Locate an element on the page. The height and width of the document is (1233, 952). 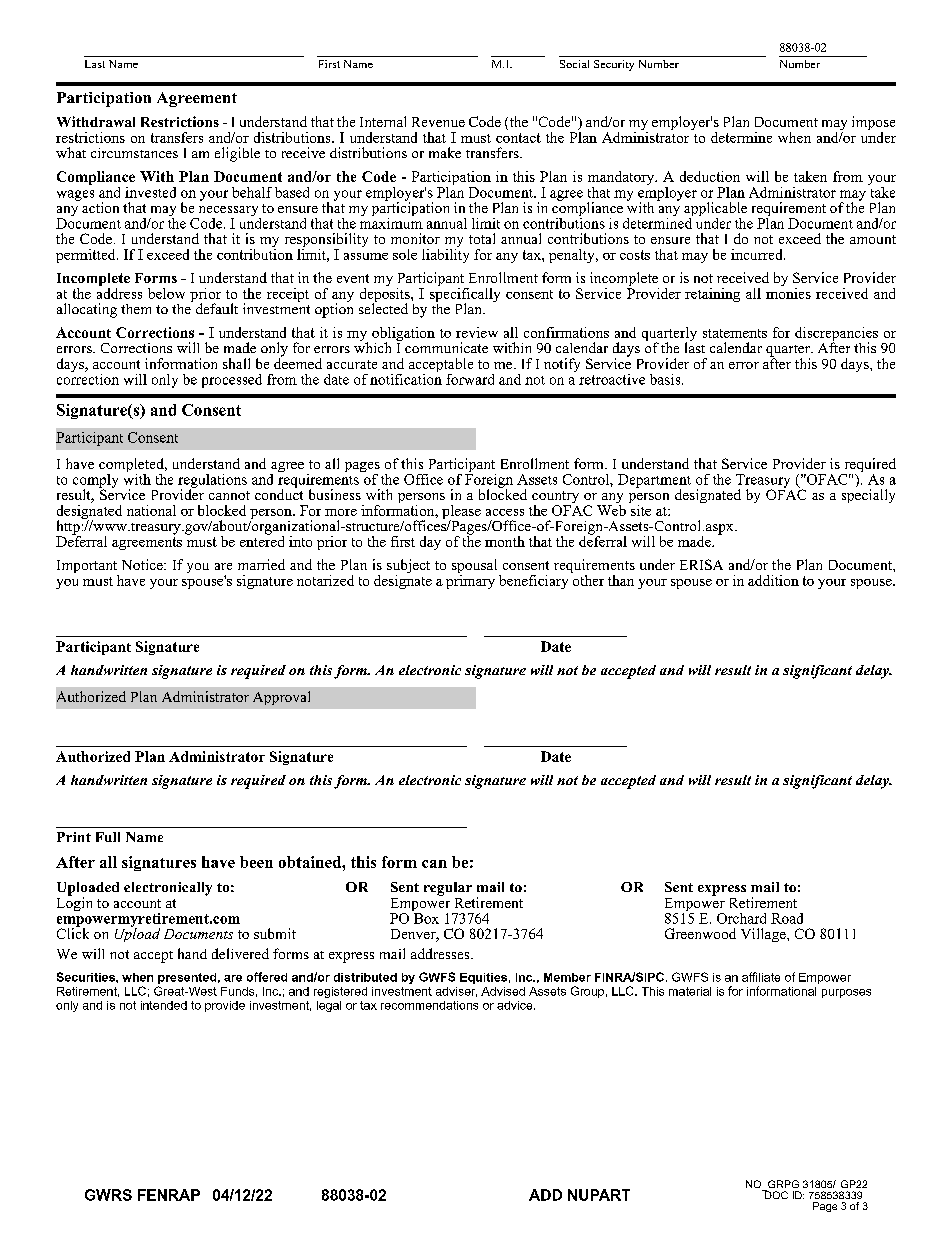
adviser is located at coordinates (456, 992).
